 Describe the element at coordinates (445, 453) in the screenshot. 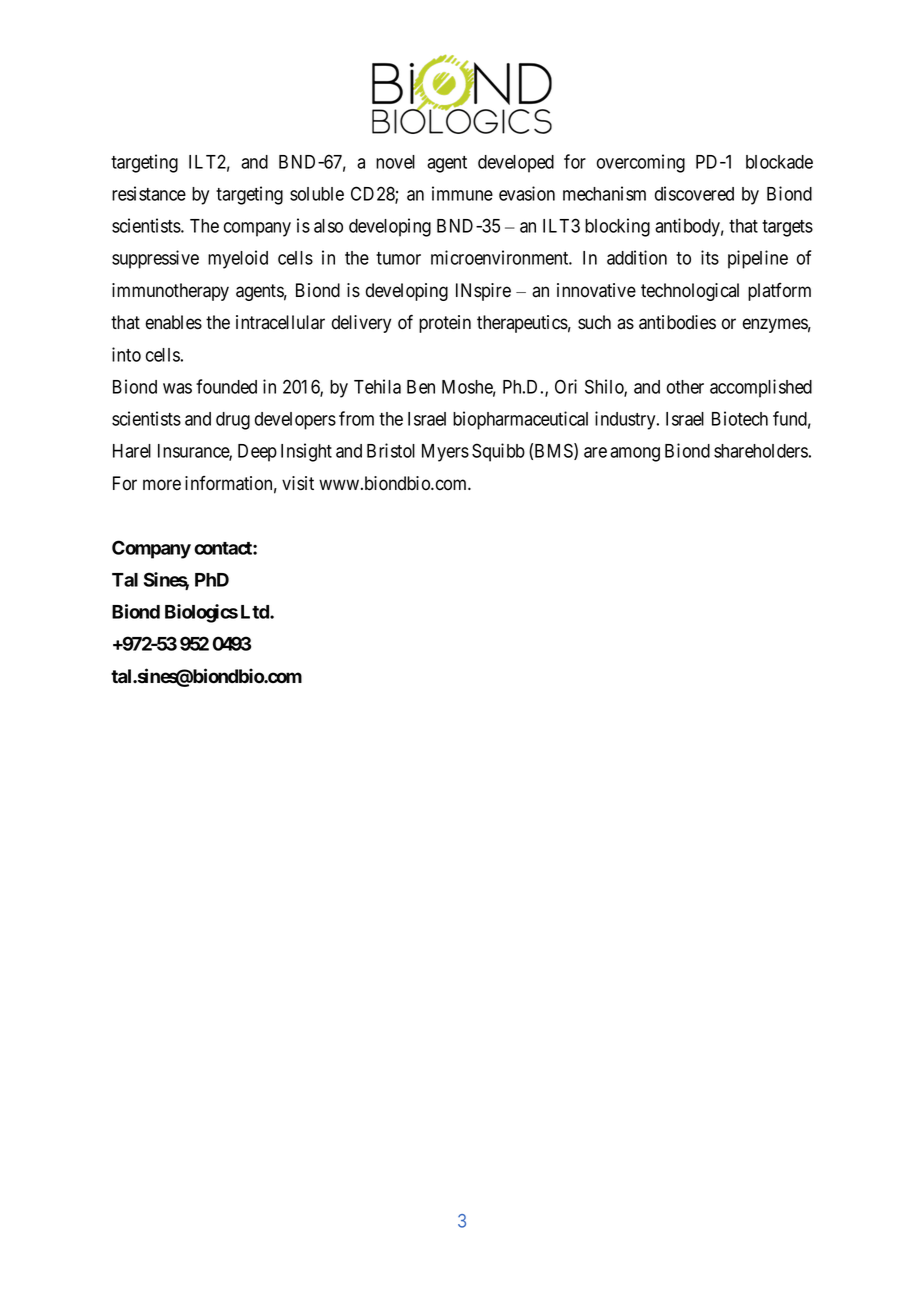

I see `Myers` at that location.
